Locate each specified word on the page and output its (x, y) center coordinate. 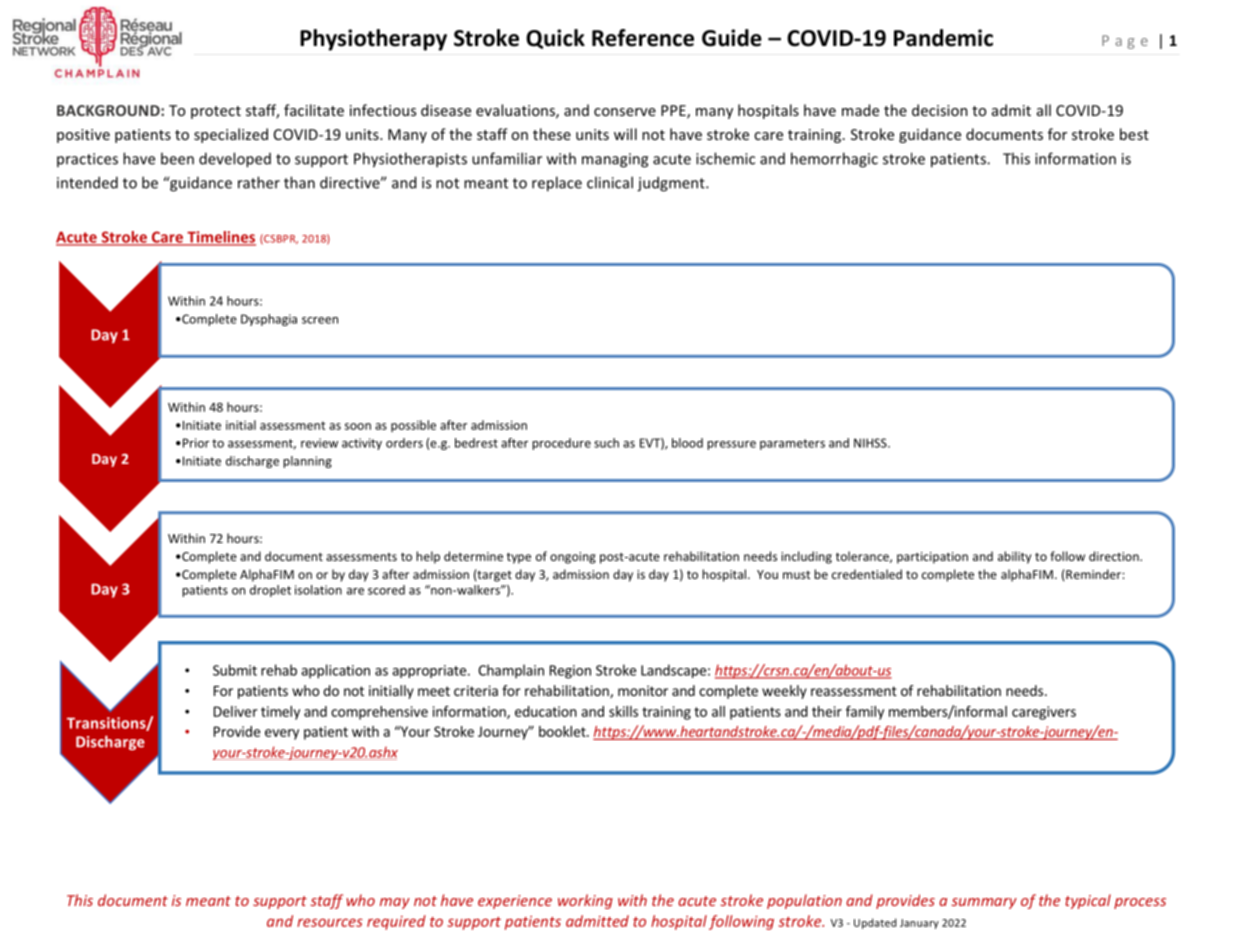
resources (330, 922)
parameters (792, 444)
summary (984, 903)
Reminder (1093, 574)
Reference (643, 38)
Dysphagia (269, 320)
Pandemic (943, 38)
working (585, 901)
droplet (270, 591)
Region (570, 672)
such (606, 443)
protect (216, 112)
